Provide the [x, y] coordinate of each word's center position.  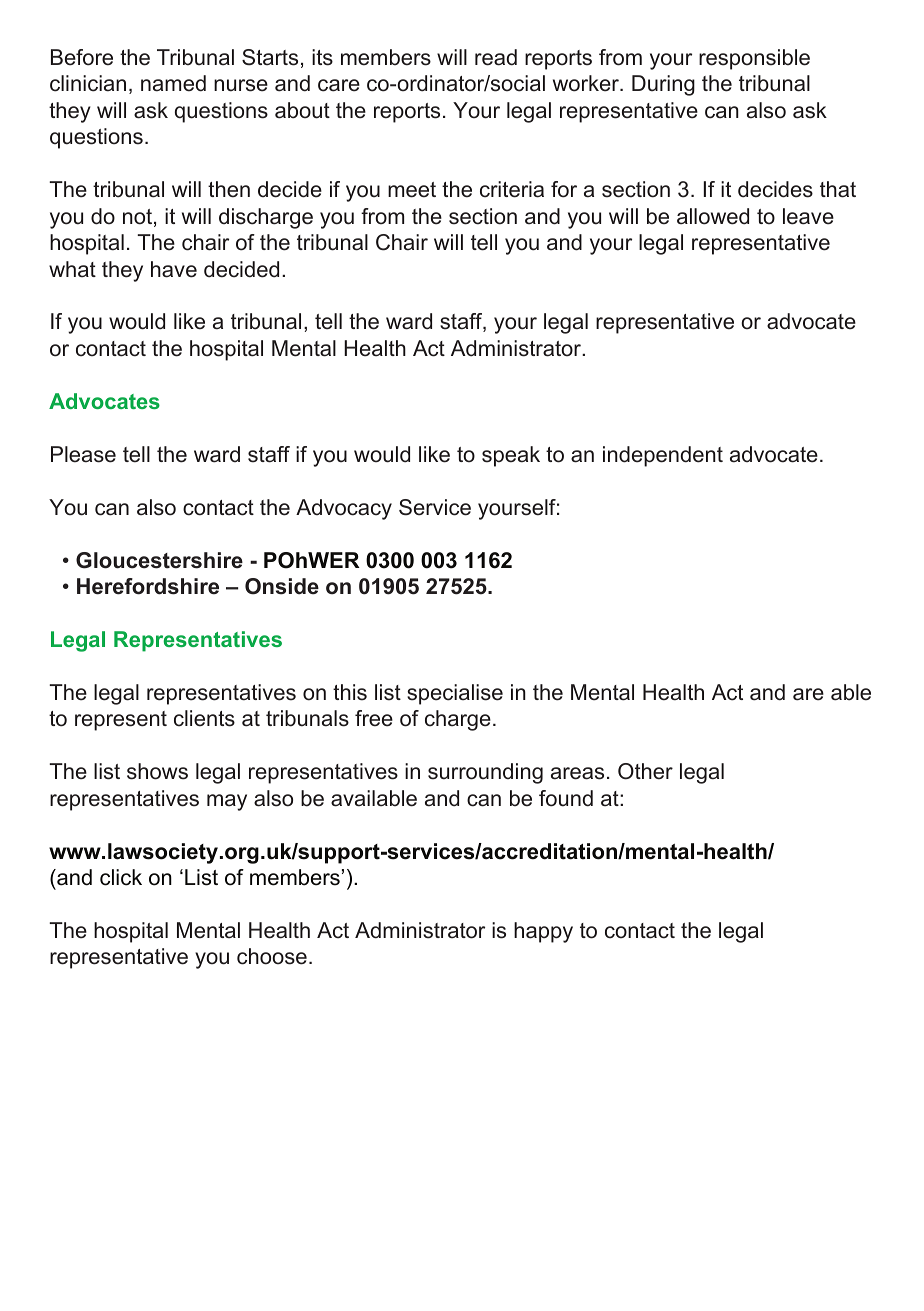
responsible [754, 59]
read [496, 57]
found [566, 798]
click [121, 877]
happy [543, 932]
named [173, 83]
